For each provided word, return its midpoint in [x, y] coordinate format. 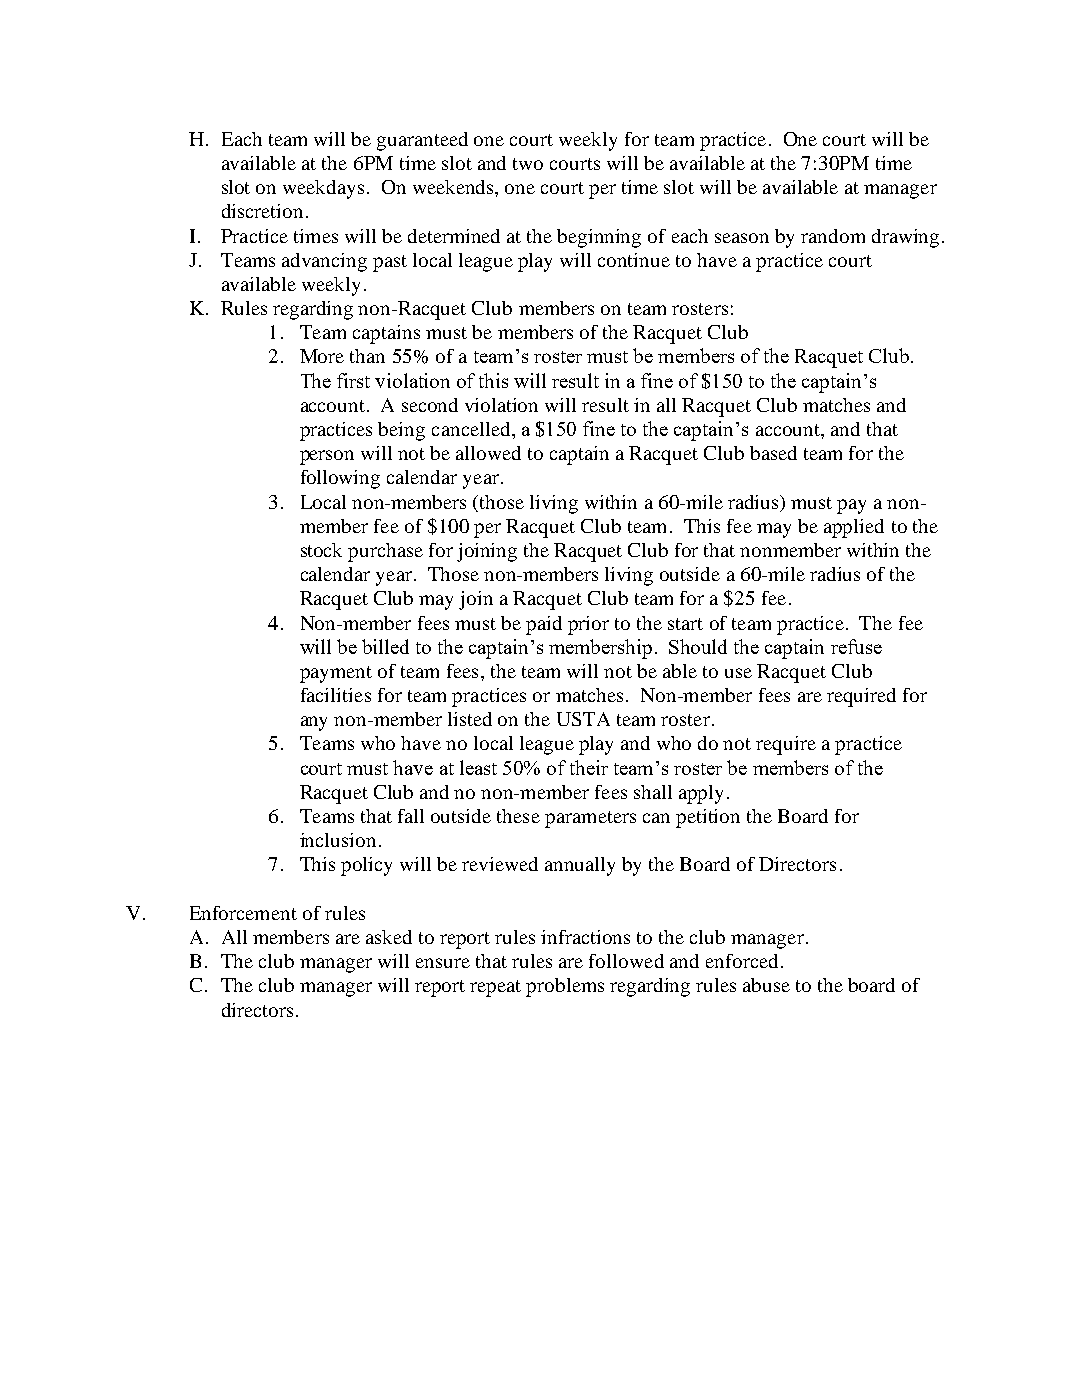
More [322, 356]
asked [389, 937]
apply [701, 794]
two [528, 164]
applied [854, 528]
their [589, 767]
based [773, 453]
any [314, 723]
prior [588, 625]
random [833, 236]
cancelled [472, 429]
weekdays [323, 189]
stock [321, 550]
